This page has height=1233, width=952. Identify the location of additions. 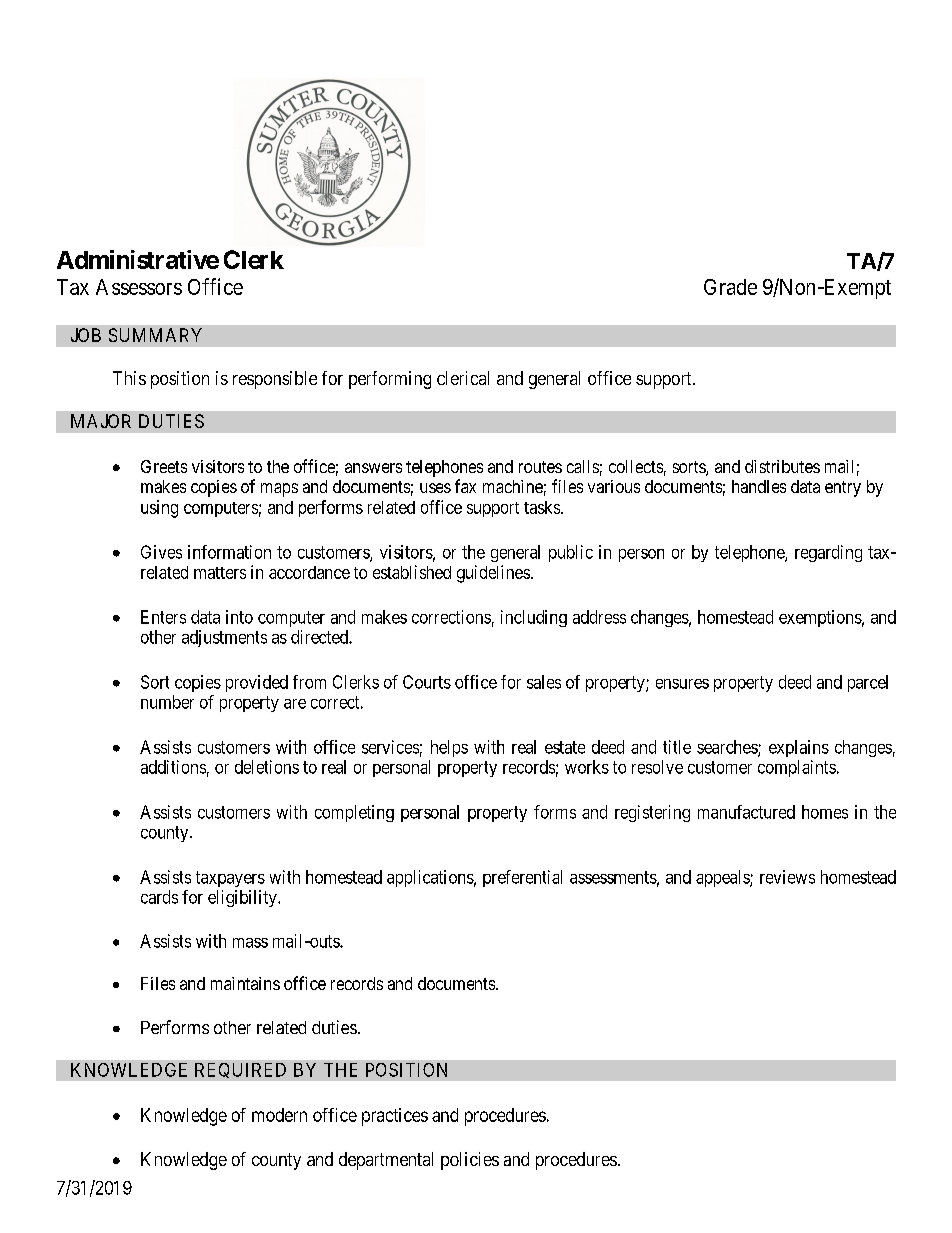
(173, 767).
